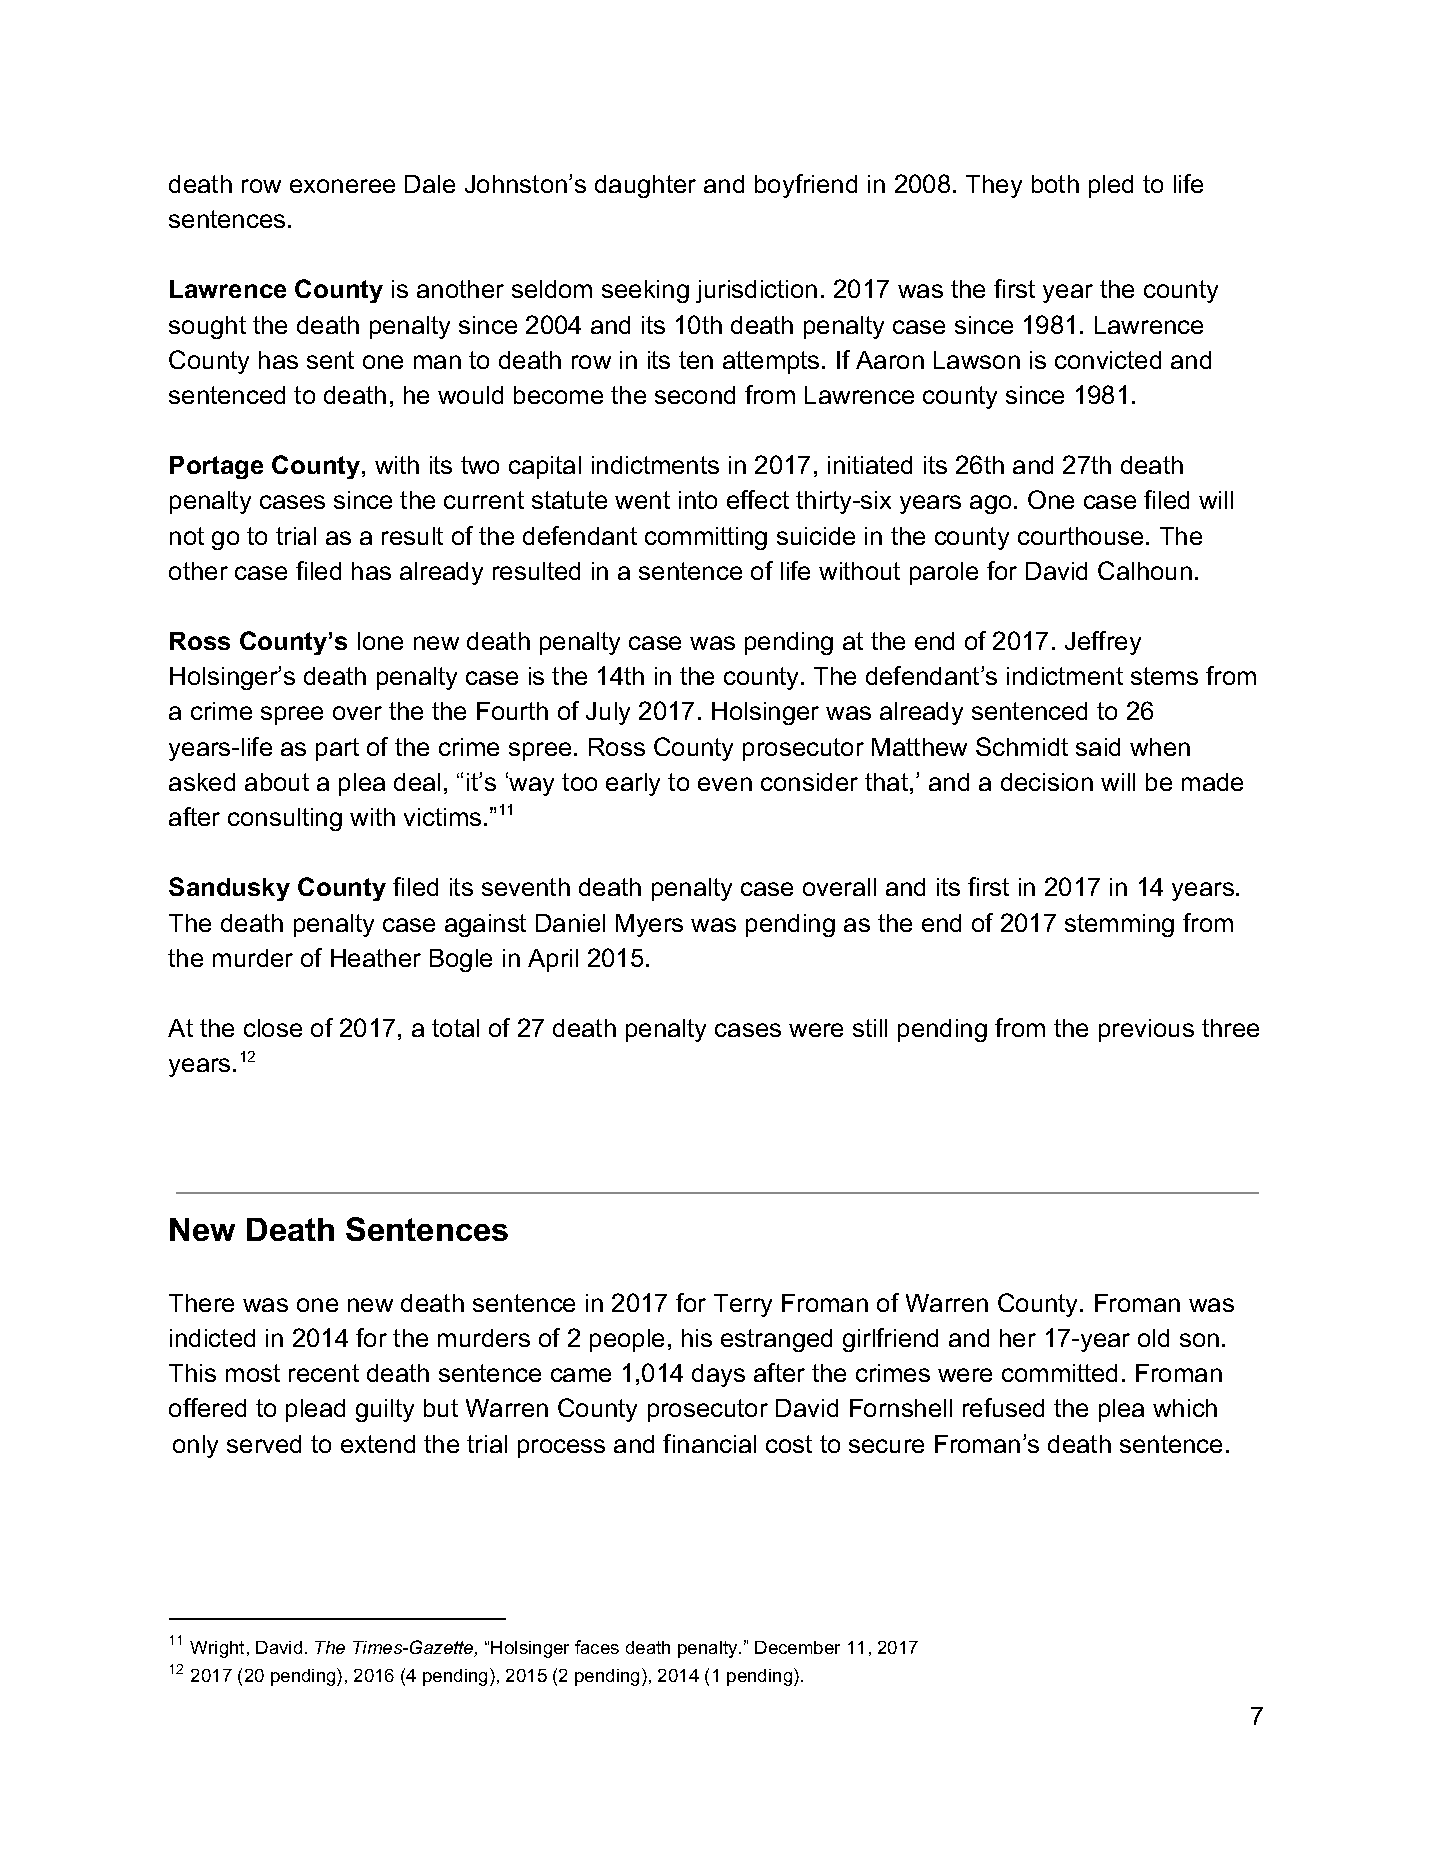  Describe the element at coordinates (1153, 1338) in the screenshot. I see `old` at that location.
